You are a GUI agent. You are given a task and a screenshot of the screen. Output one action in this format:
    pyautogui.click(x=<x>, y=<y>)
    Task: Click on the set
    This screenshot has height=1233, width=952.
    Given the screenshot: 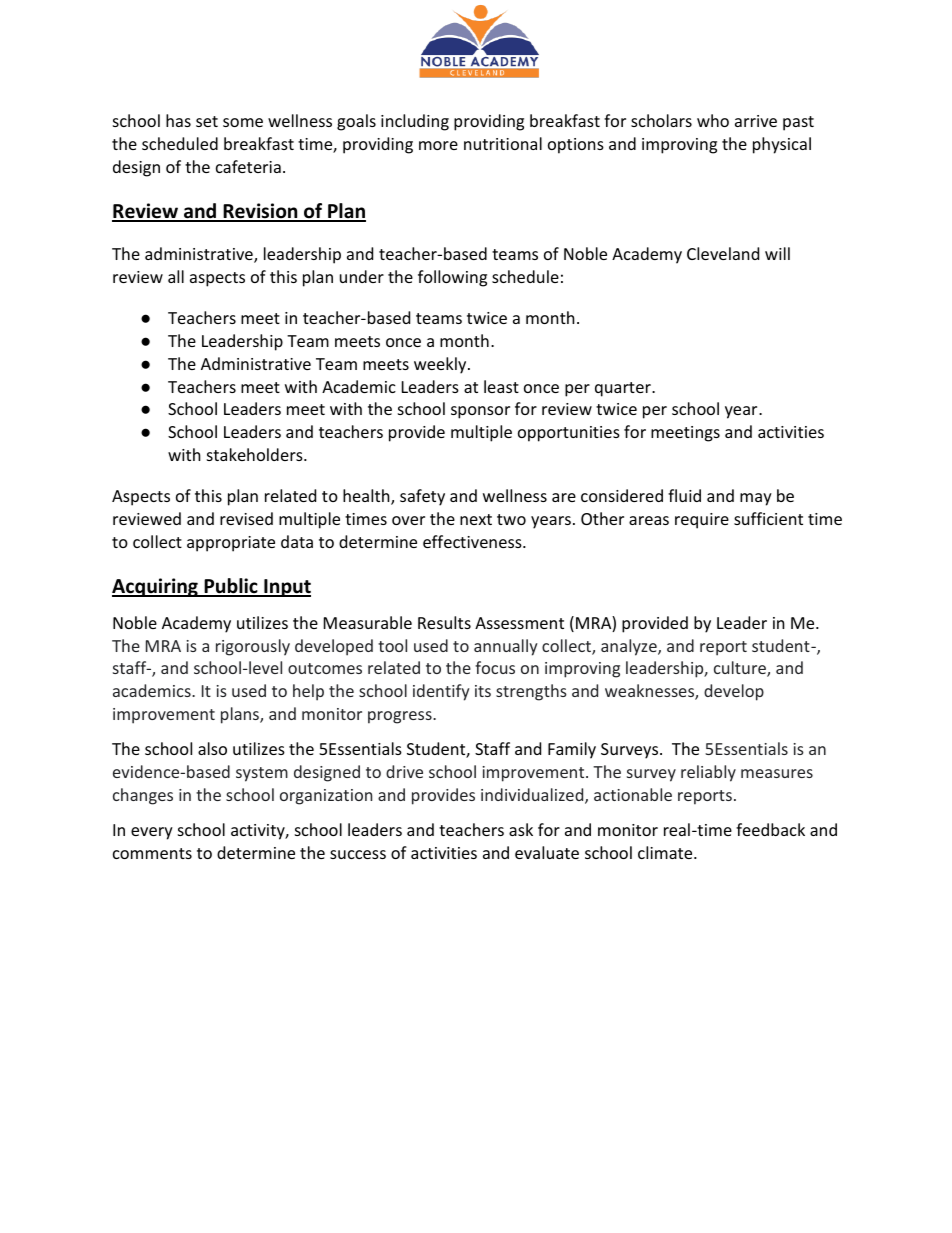 What is the action you would take?
    pyautogui.click(x=207, y=121)
